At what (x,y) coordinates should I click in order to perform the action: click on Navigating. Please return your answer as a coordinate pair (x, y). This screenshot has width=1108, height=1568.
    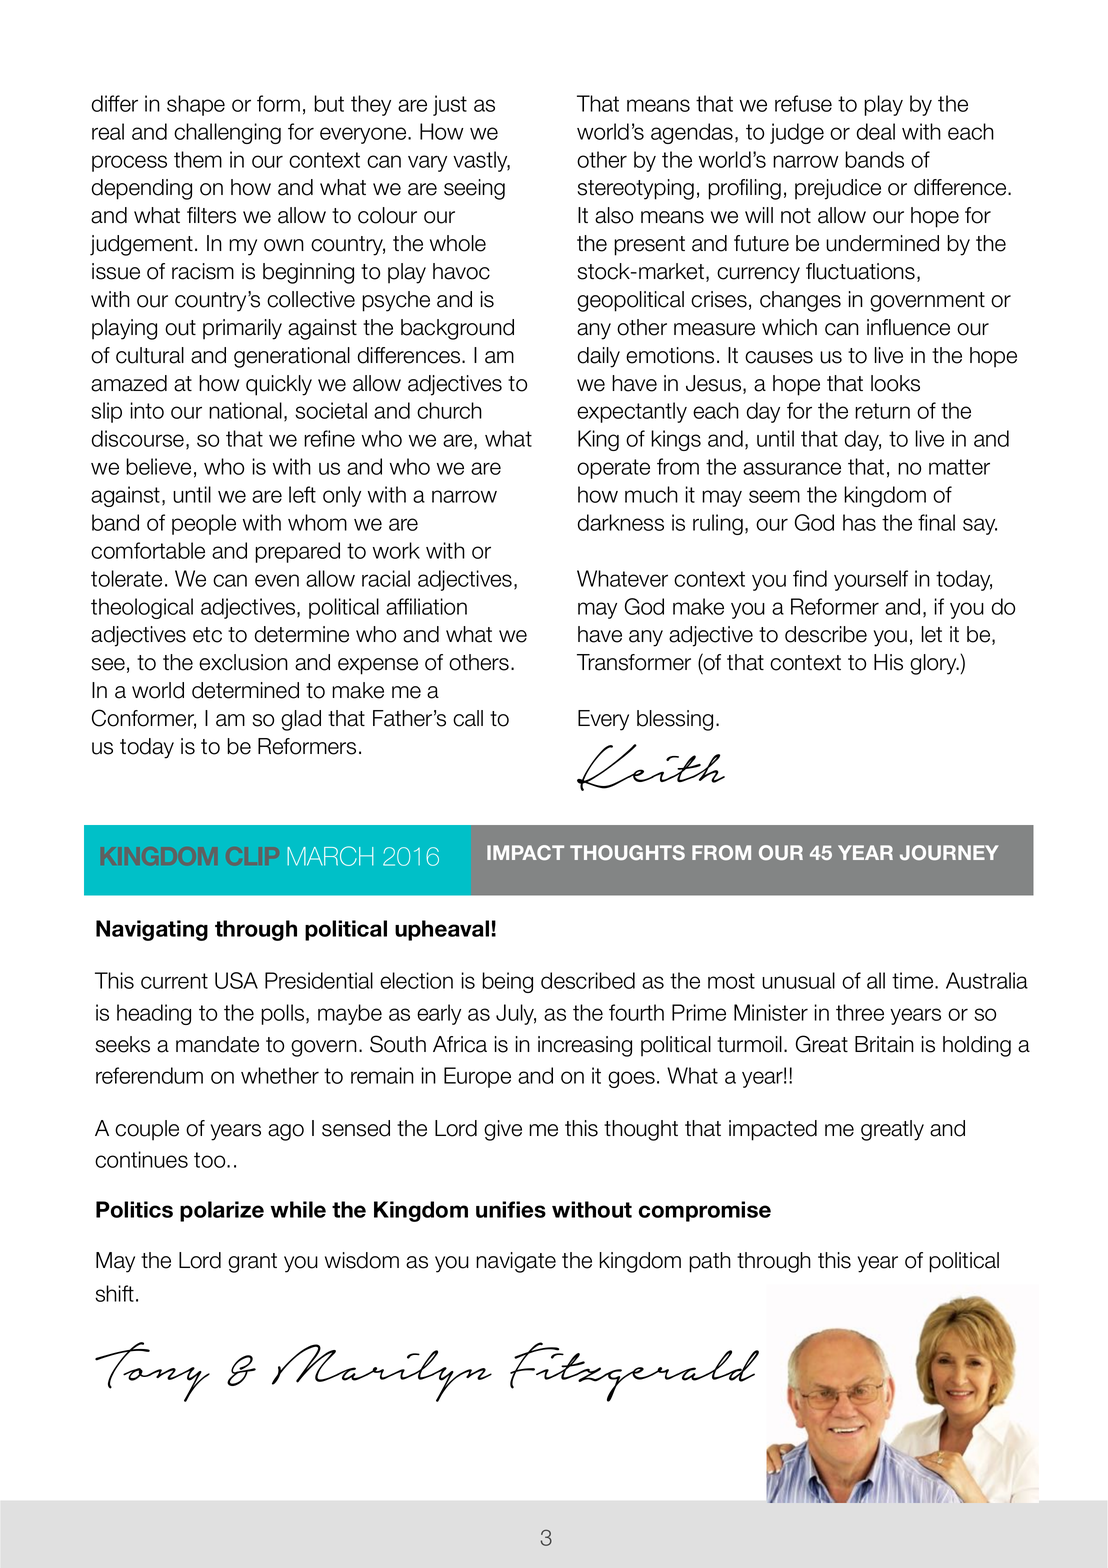
    Looking at the image, I should click on (152, 930).
